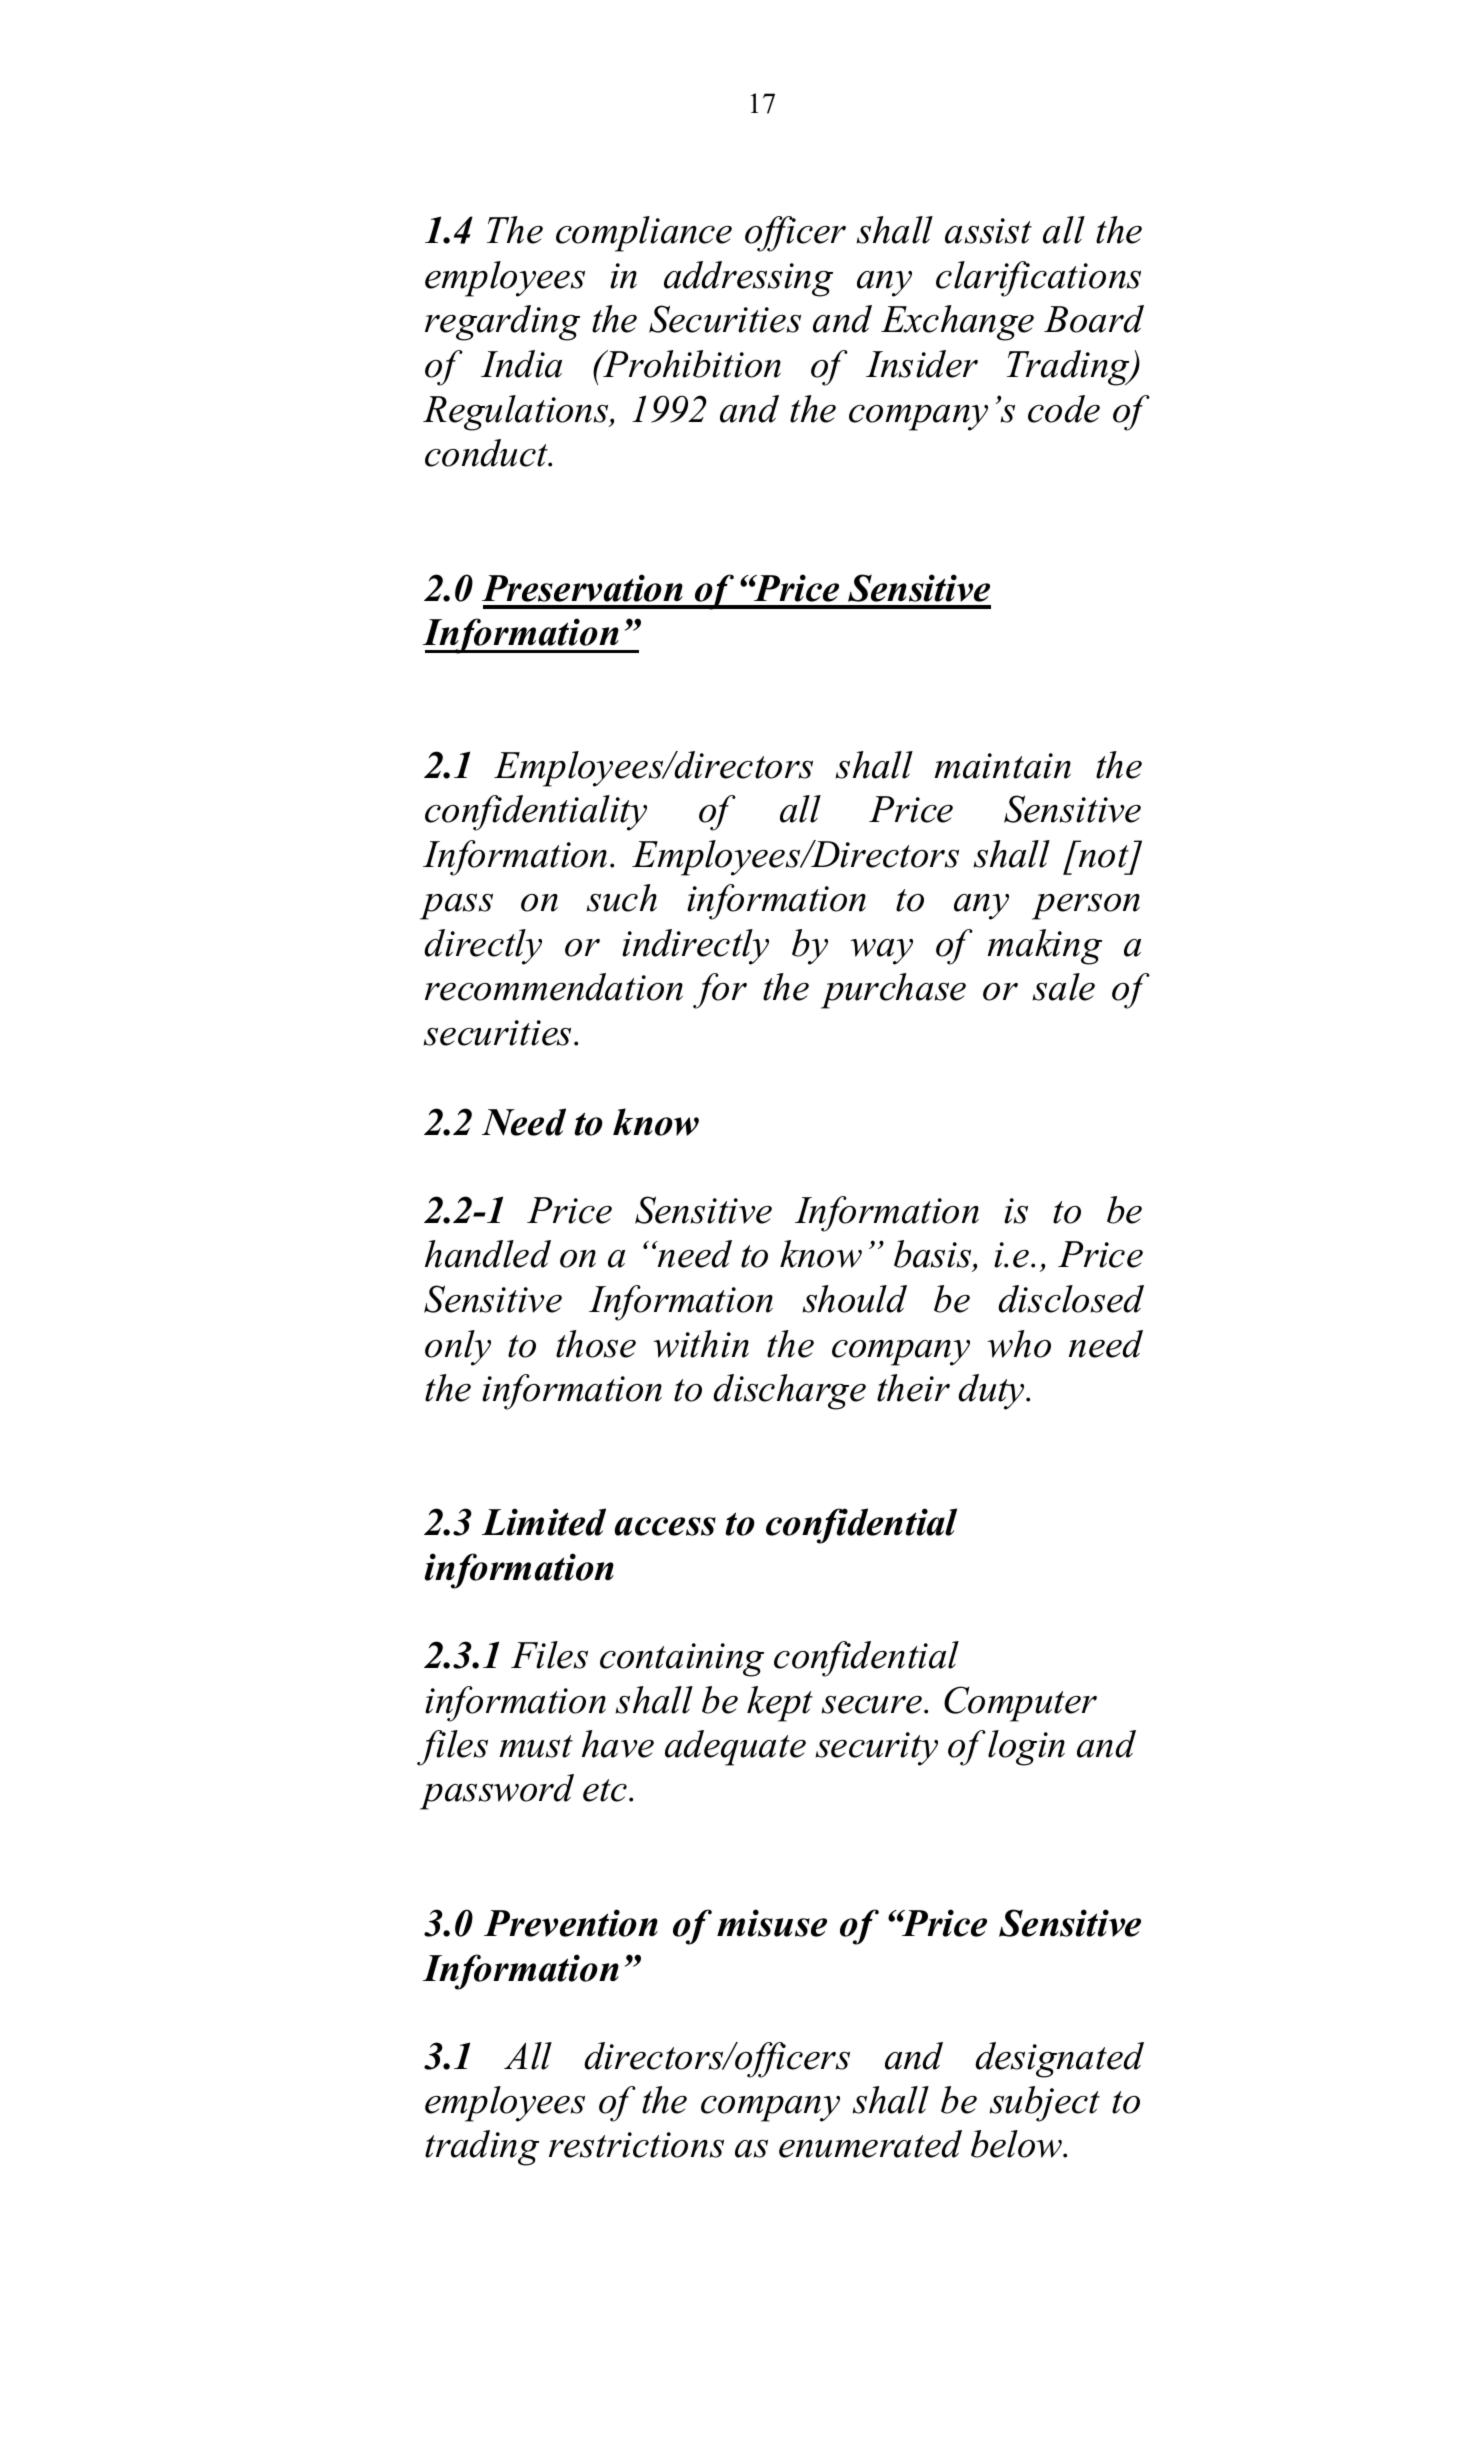  I want to click on discharge, so click(789, 1392).
